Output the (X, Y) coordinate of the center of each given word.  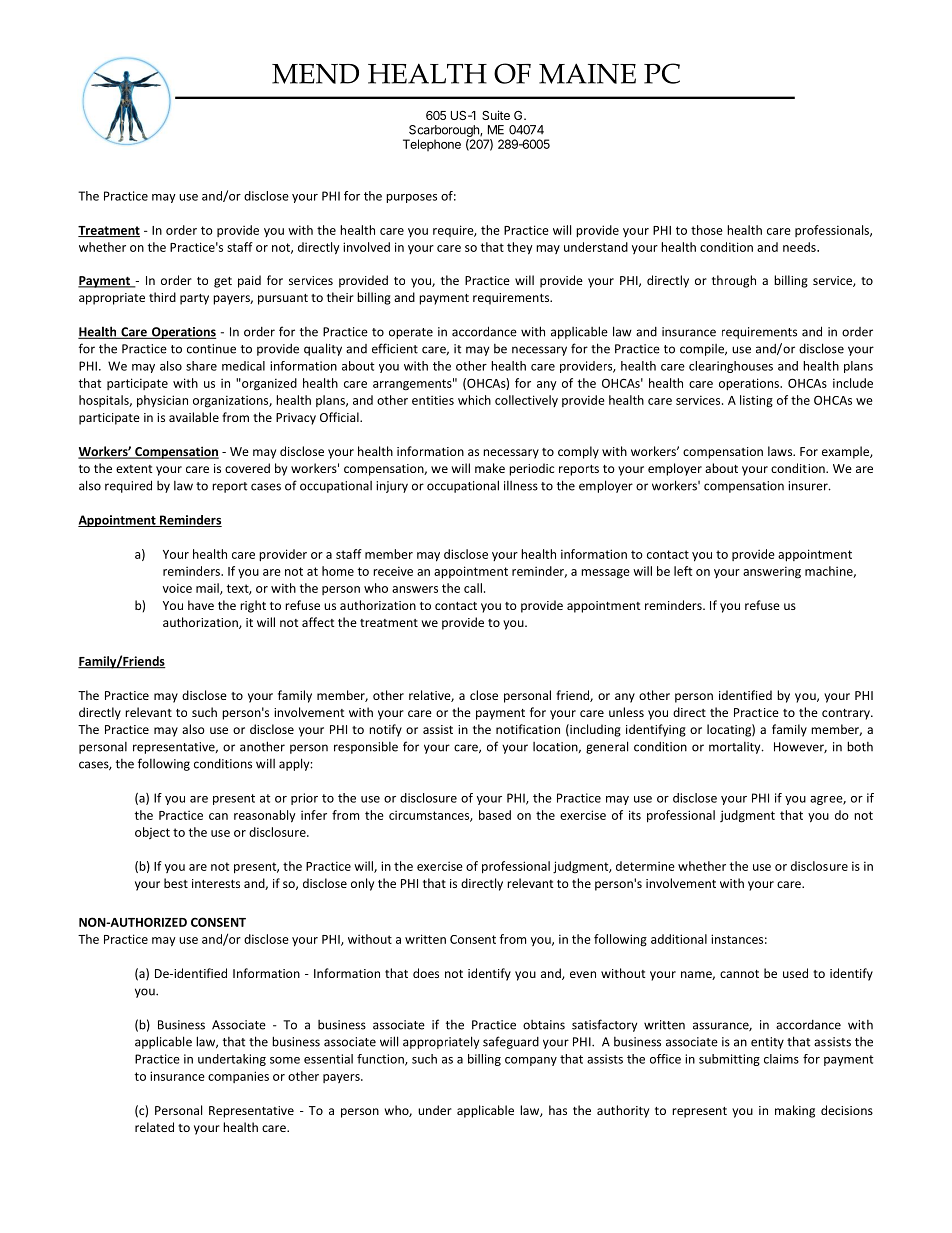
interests (216, 883)
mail (208, 589)
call (473, 588)
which (474, 400)
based (495, 815)
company (531, 1061)
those (707, 230)
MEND (315, 74)
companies (238, 1077)
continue (211, 349)
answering (772, 572)
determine (645, 866)
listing (756, 401)
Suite (496, 115)
